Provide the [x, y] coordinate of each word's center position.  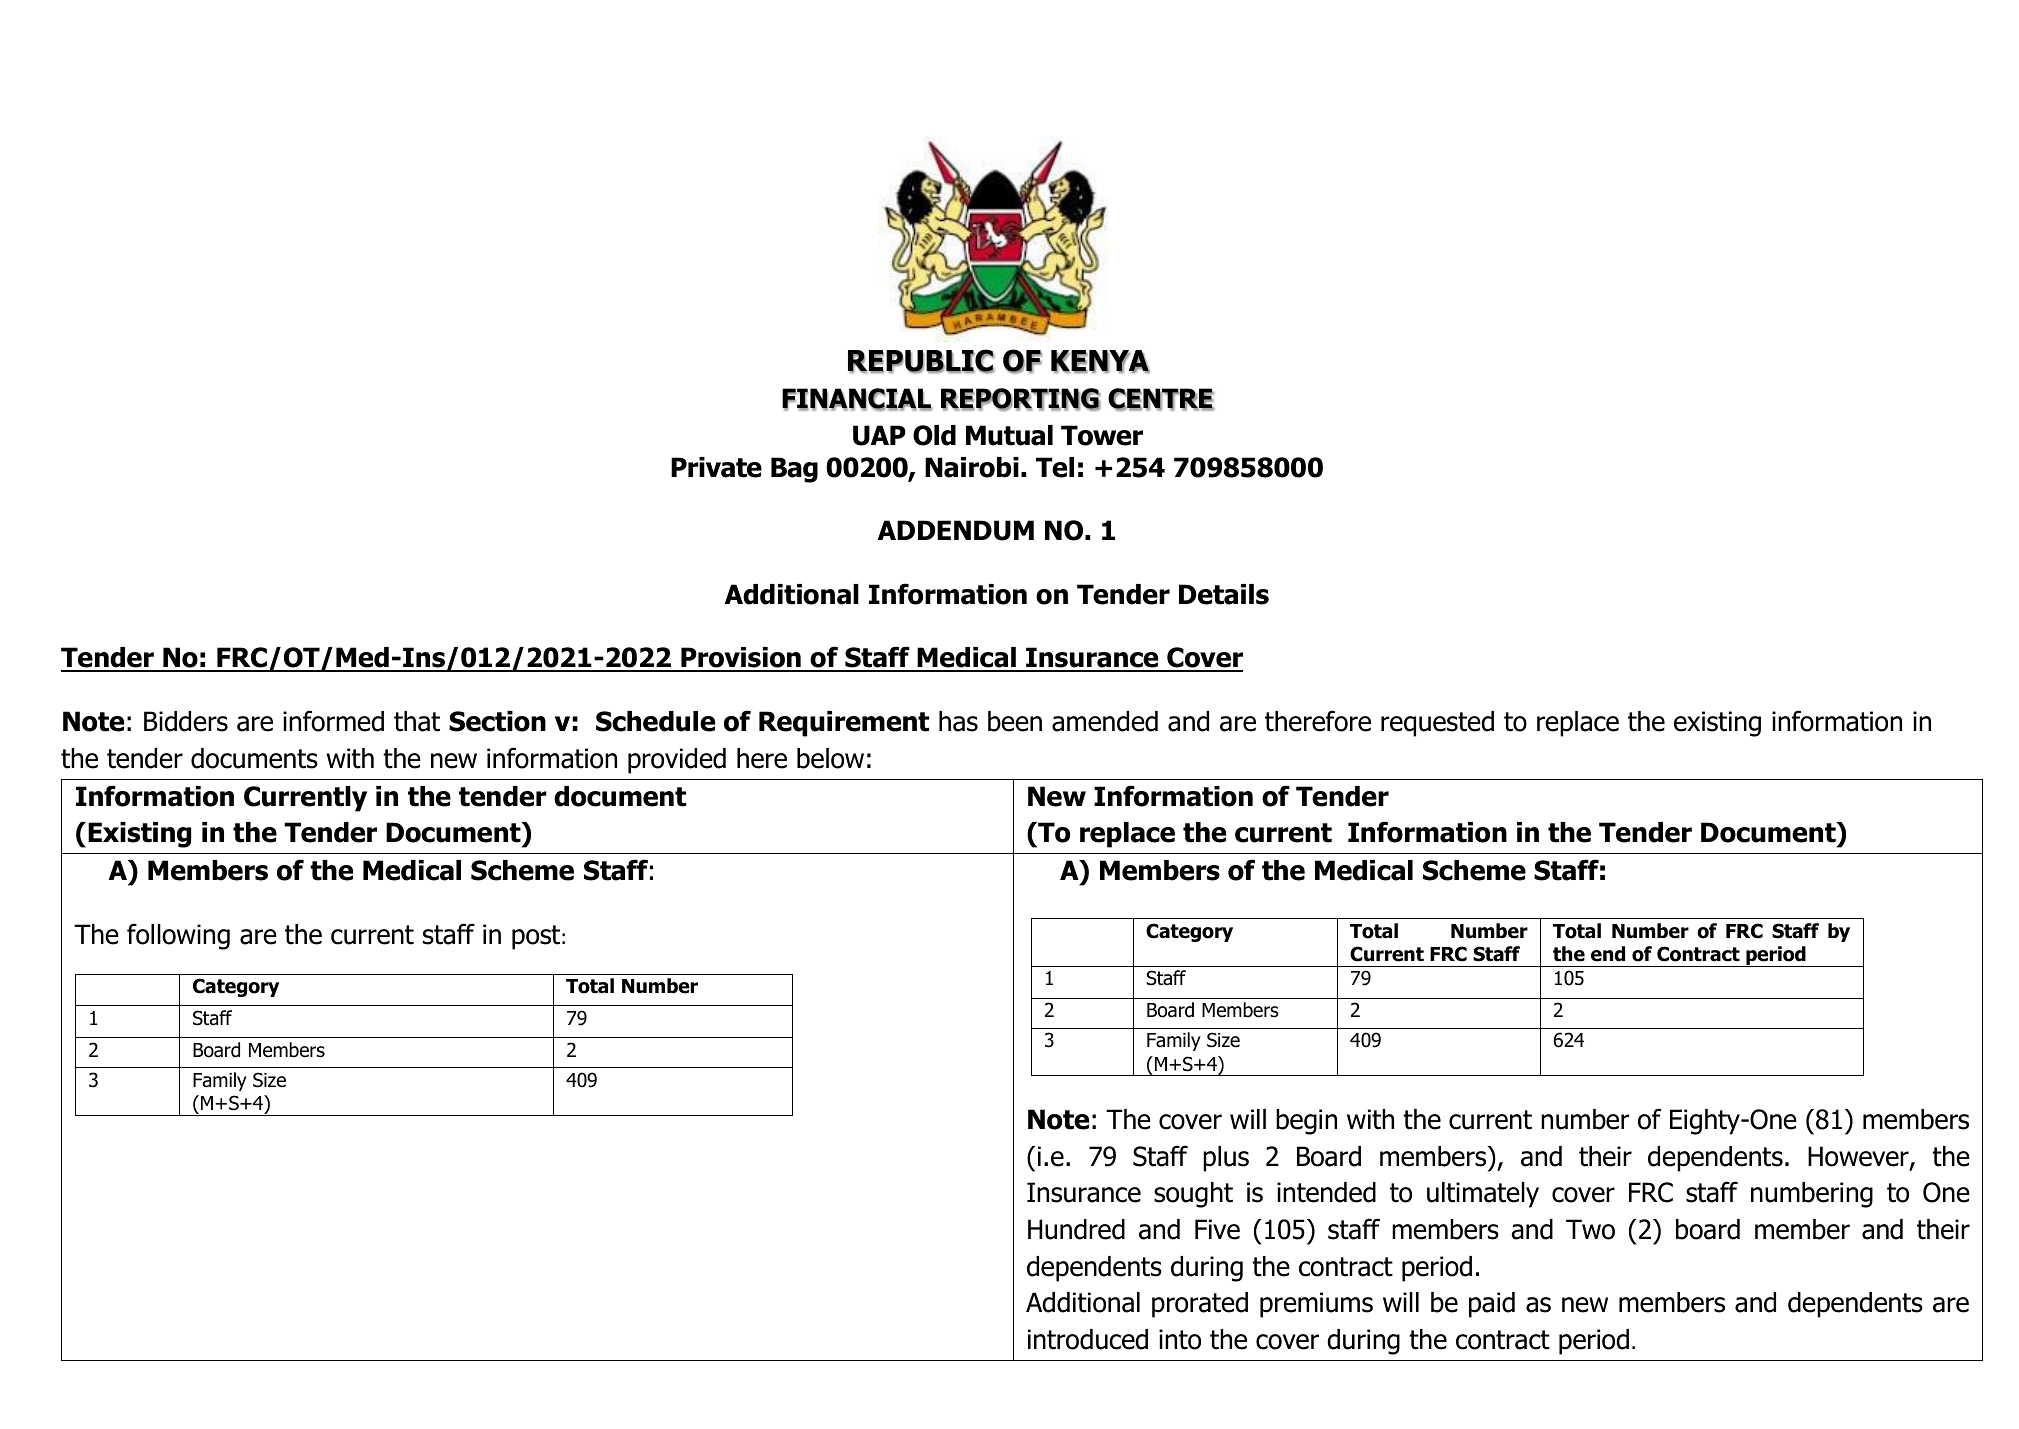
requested [1437, 724]
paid [1492, 1305]
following [178, 936]
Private [716, 467]
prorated [1200, 1305]
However [1859, 1157]
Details [1224, 594]
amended [1105, 721]
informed [333, 721]
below [830, 758]
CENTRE [1161, 399]
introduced [1088, 1339]
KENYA [1100, 361]
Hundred [1076, 1229]
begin [1306, 1122]
